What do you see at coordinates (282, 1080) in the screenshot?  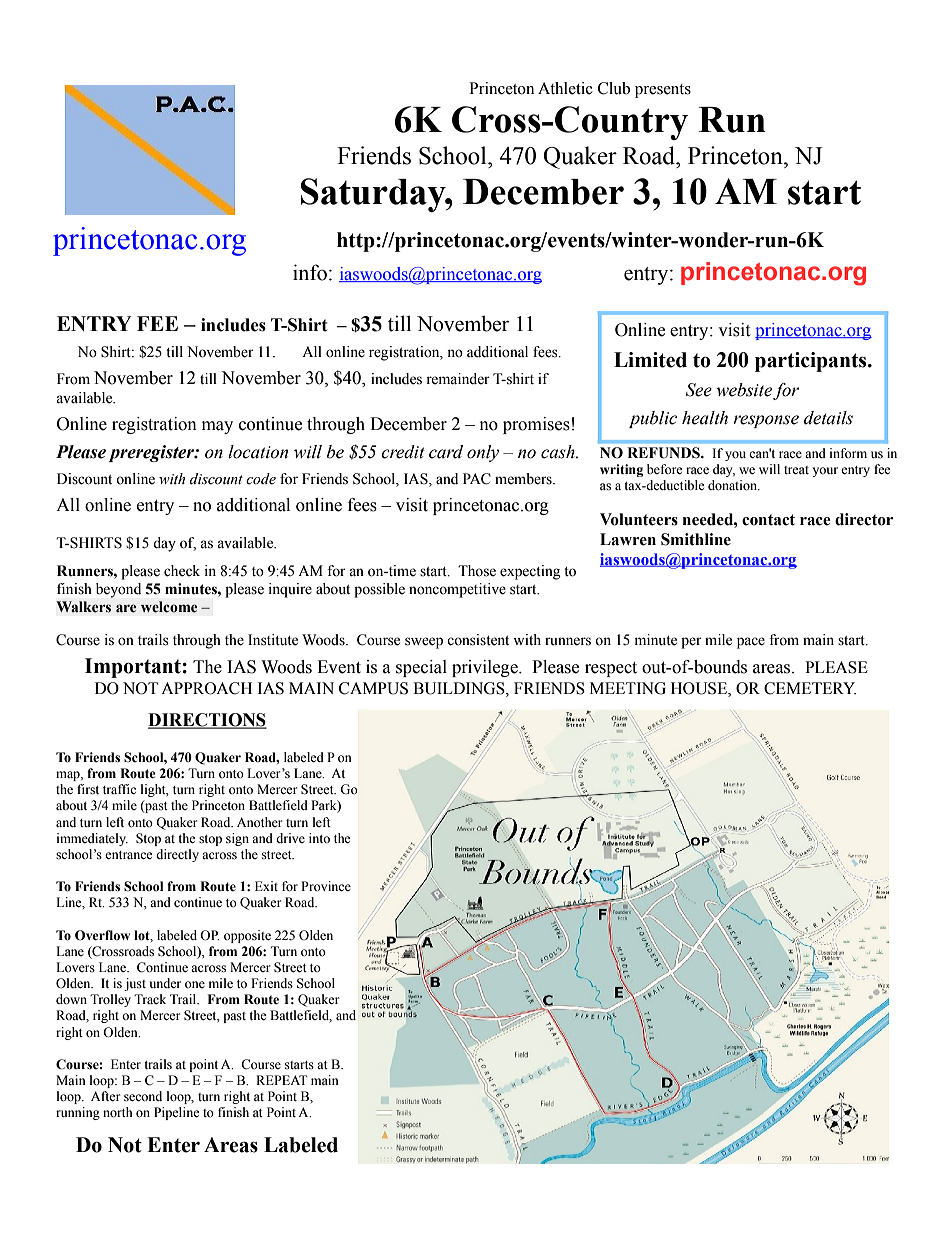 I see `REPEAT` at bounding box center [282, 1080].
